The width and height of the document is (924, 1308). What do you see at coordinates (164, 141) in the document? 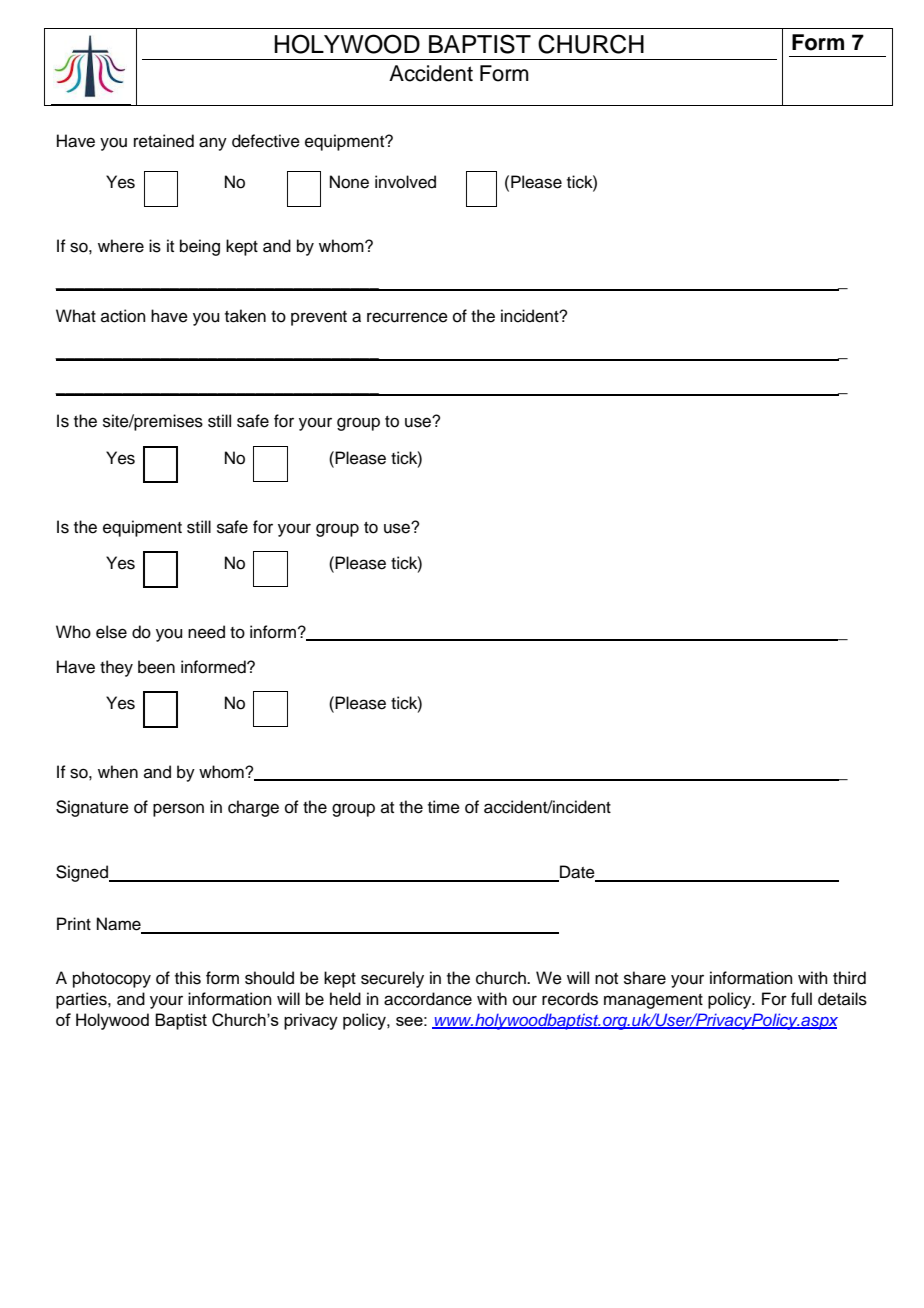
I see `retained` at bounding box center [164, 141].
